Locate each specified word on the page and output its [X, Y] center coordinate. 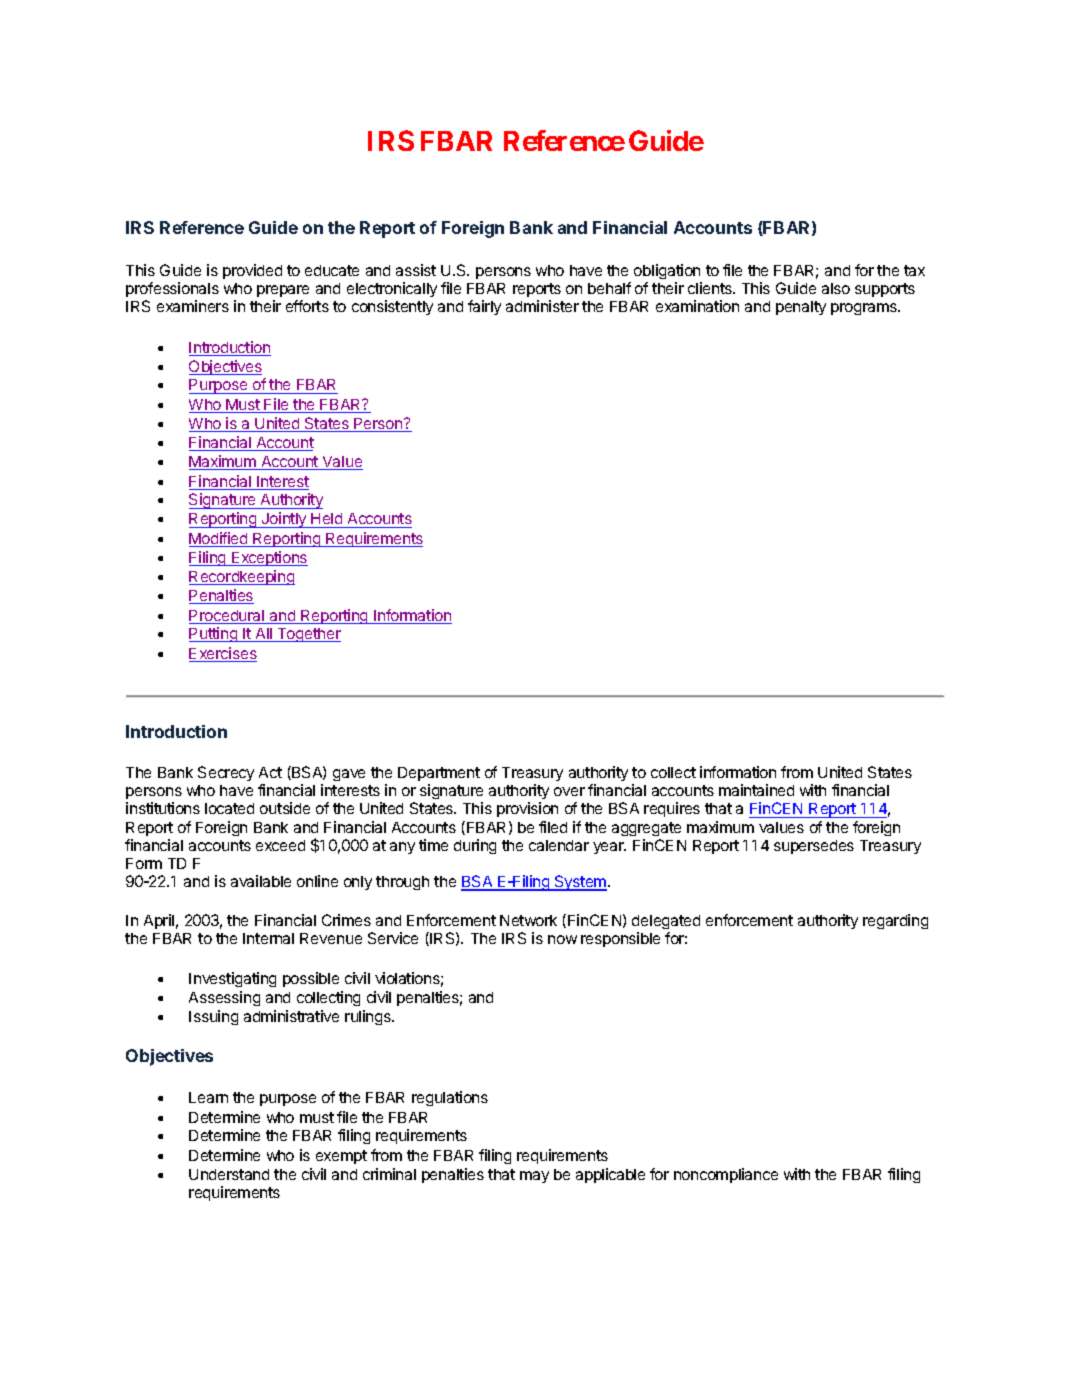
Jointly [284, 520]
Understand [229, 1174]
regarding [895, 921]
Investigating [232, 979]
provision [527, 809]
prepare [283, 293]
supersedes [814, 847]
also [836, 288]
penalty [801, 308]
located [229, 808]
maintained [756, 790]
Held [327, 520]
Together [308, 635]
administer [542, 306]
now [562, 939]
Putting [214, 634]
